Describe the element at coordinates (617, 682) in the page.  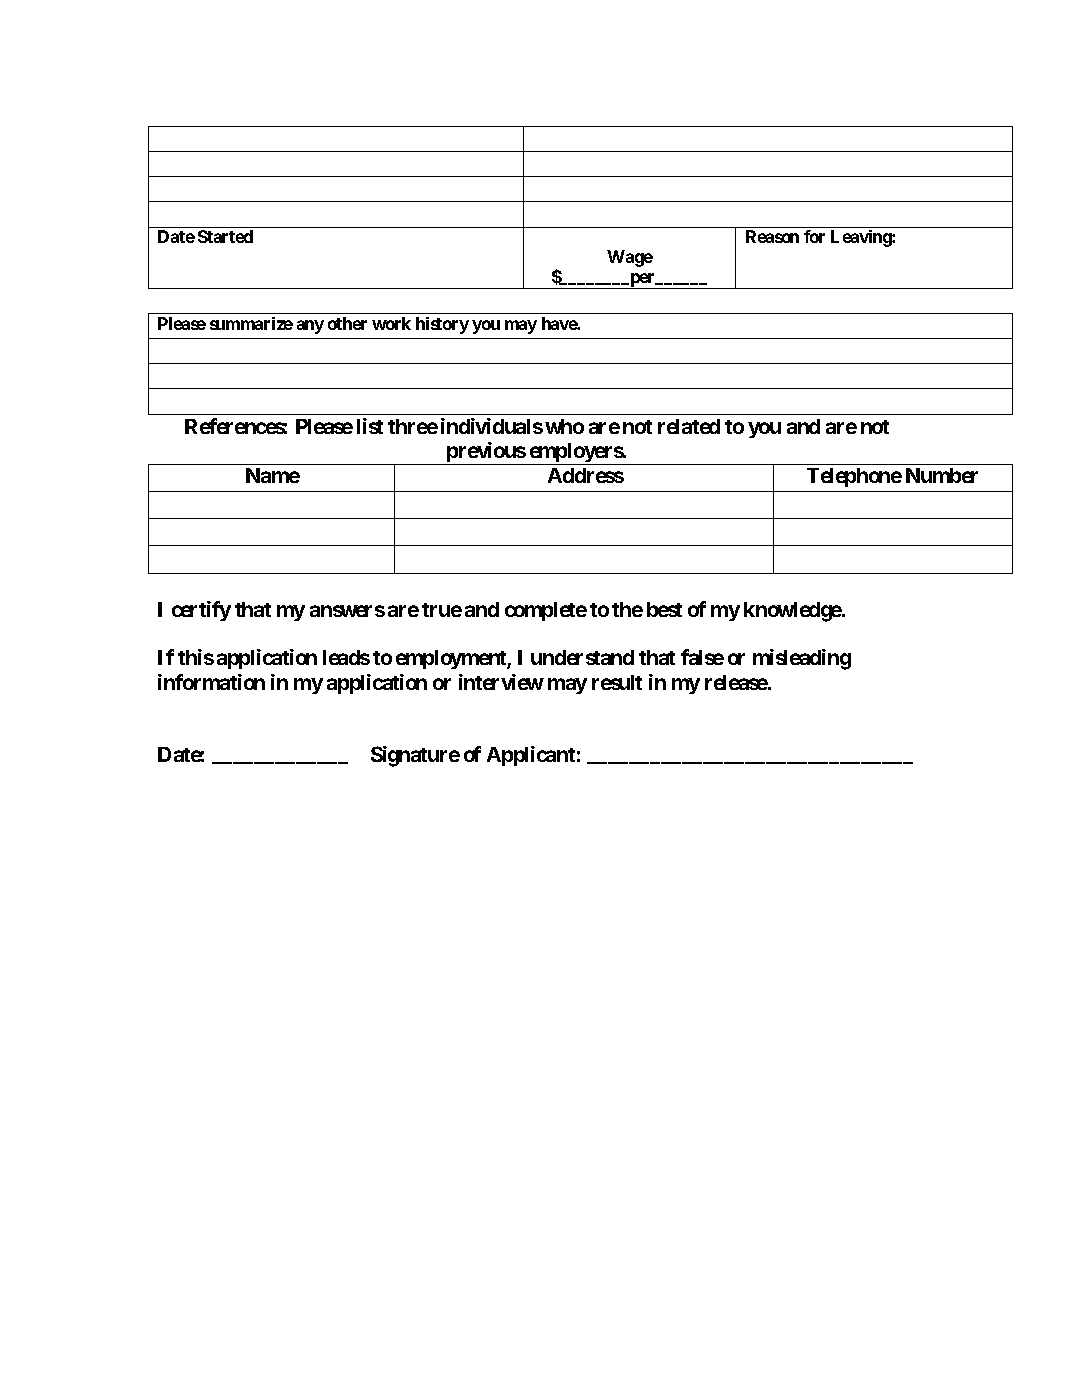
I see `result` at that location.
